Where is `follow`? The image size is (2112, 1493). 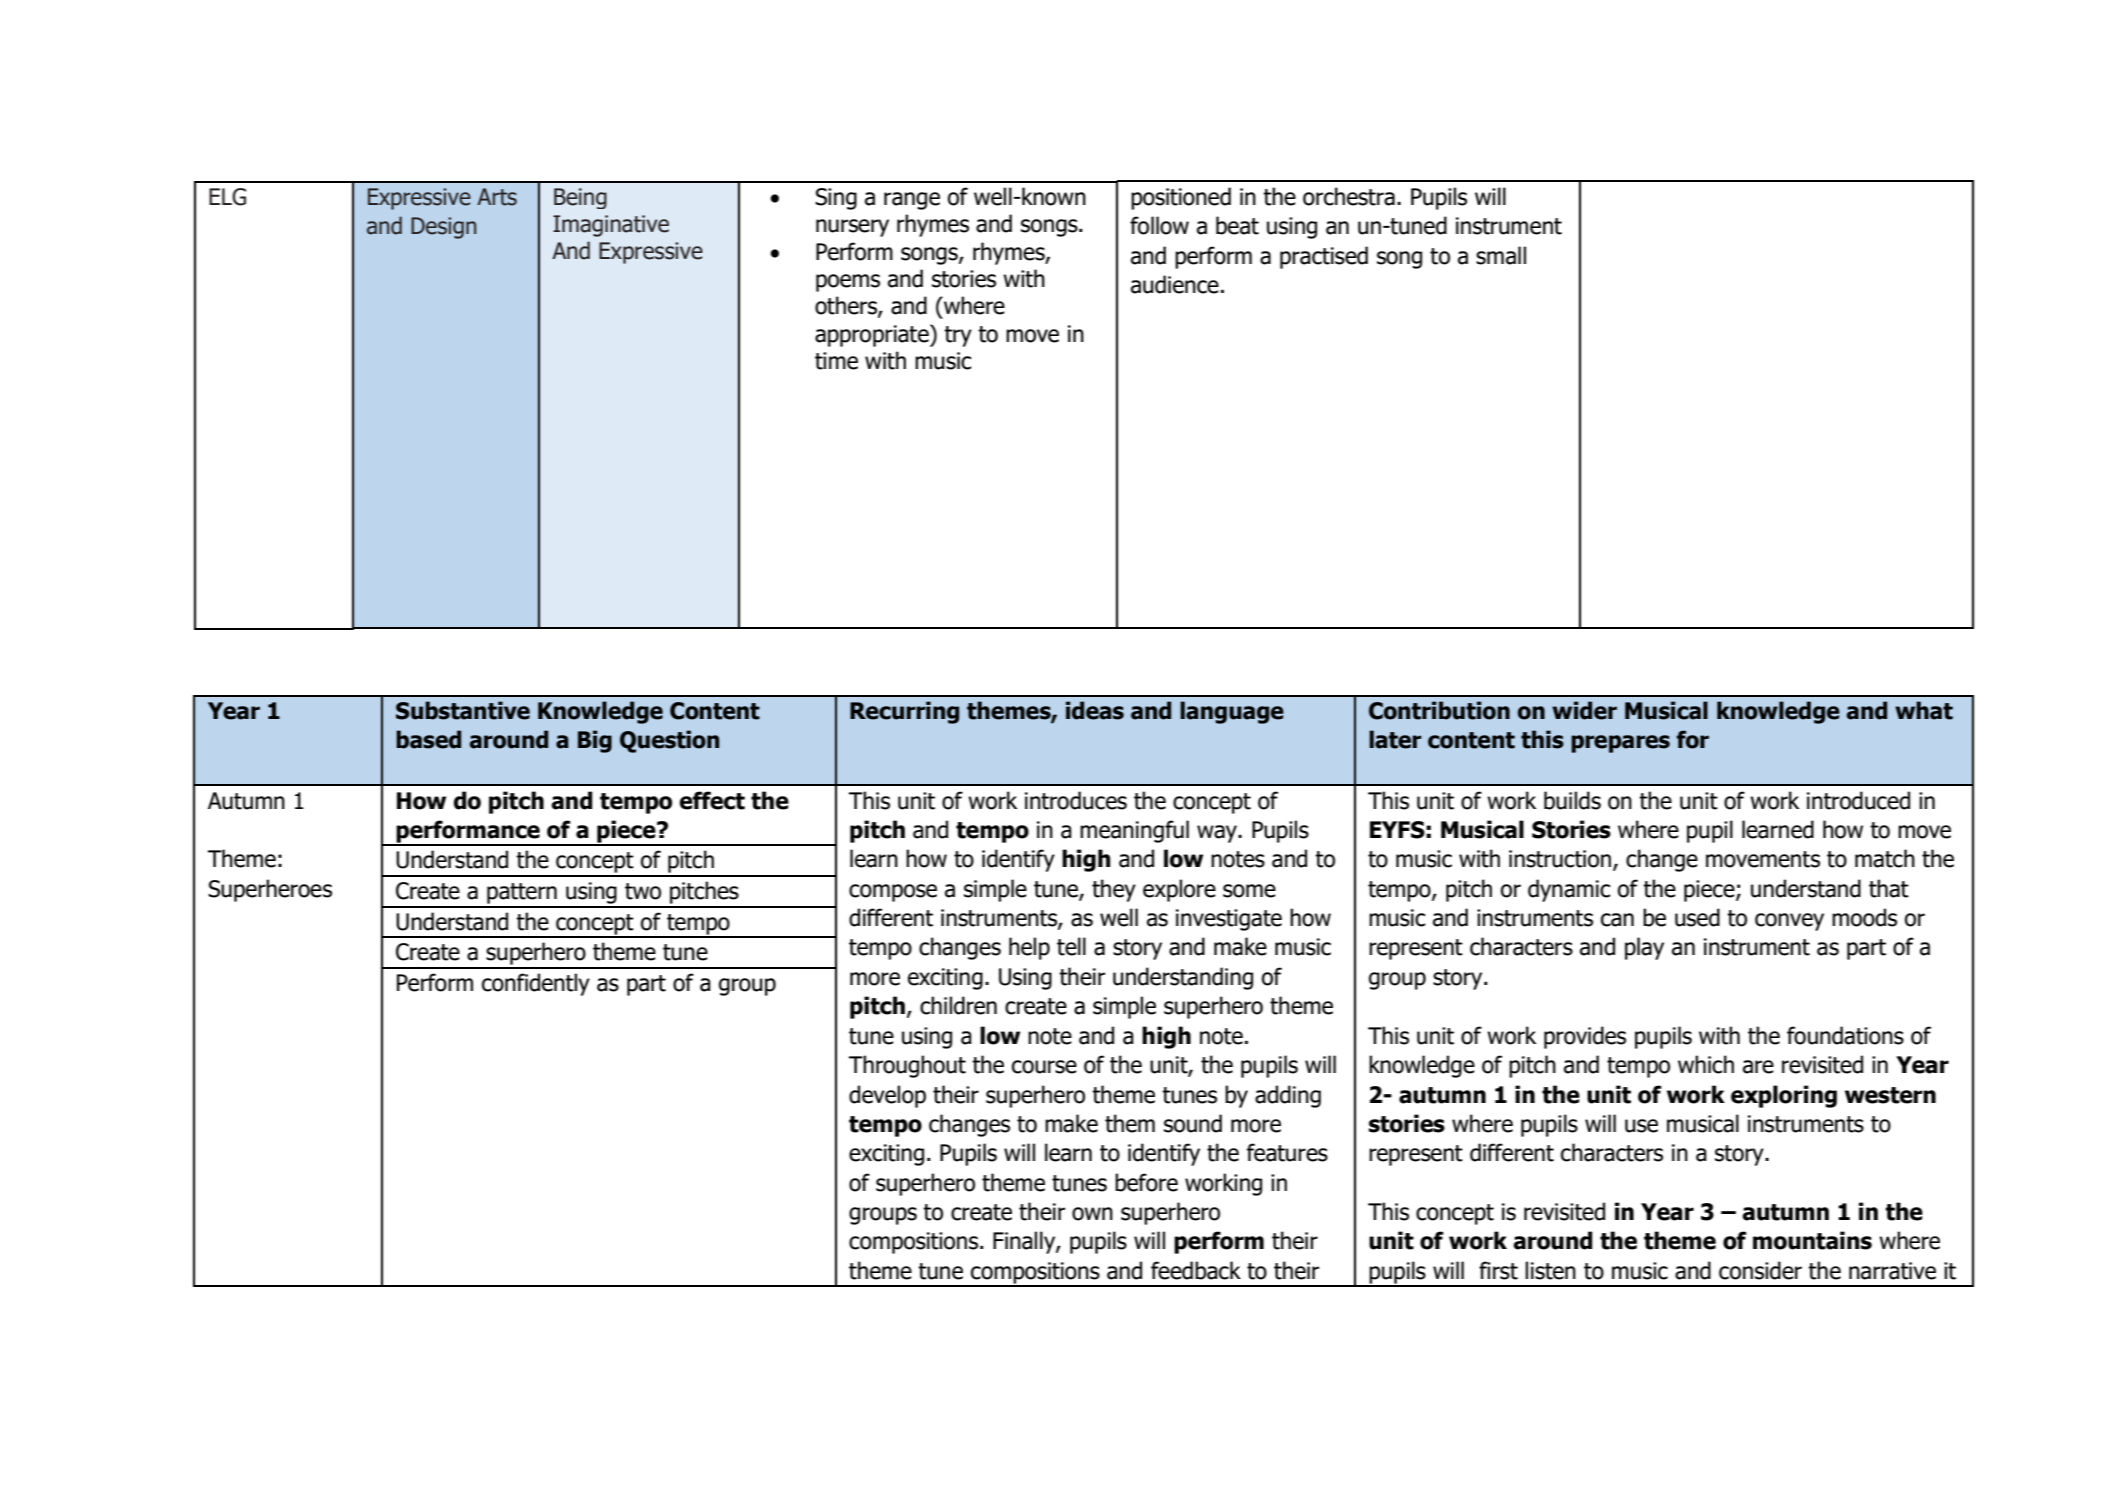 follow is located at coordinates (1159, 225).
